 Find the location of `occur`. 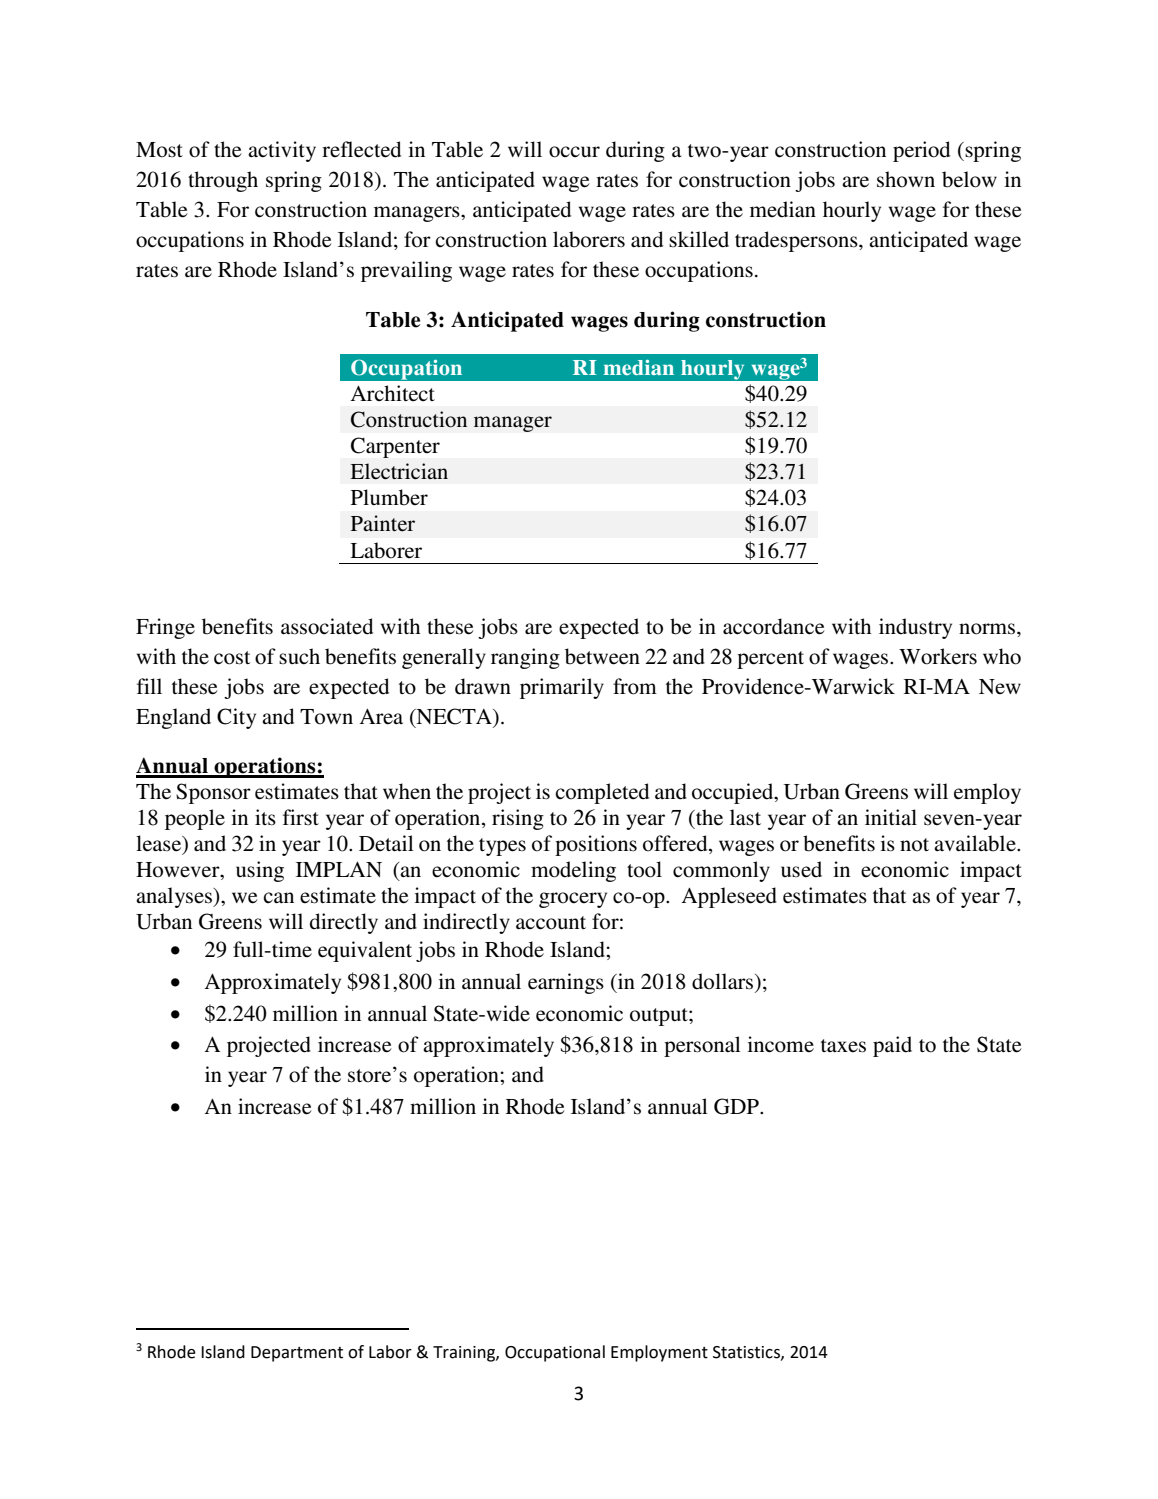

occur is located at coordinates (574, 152).
